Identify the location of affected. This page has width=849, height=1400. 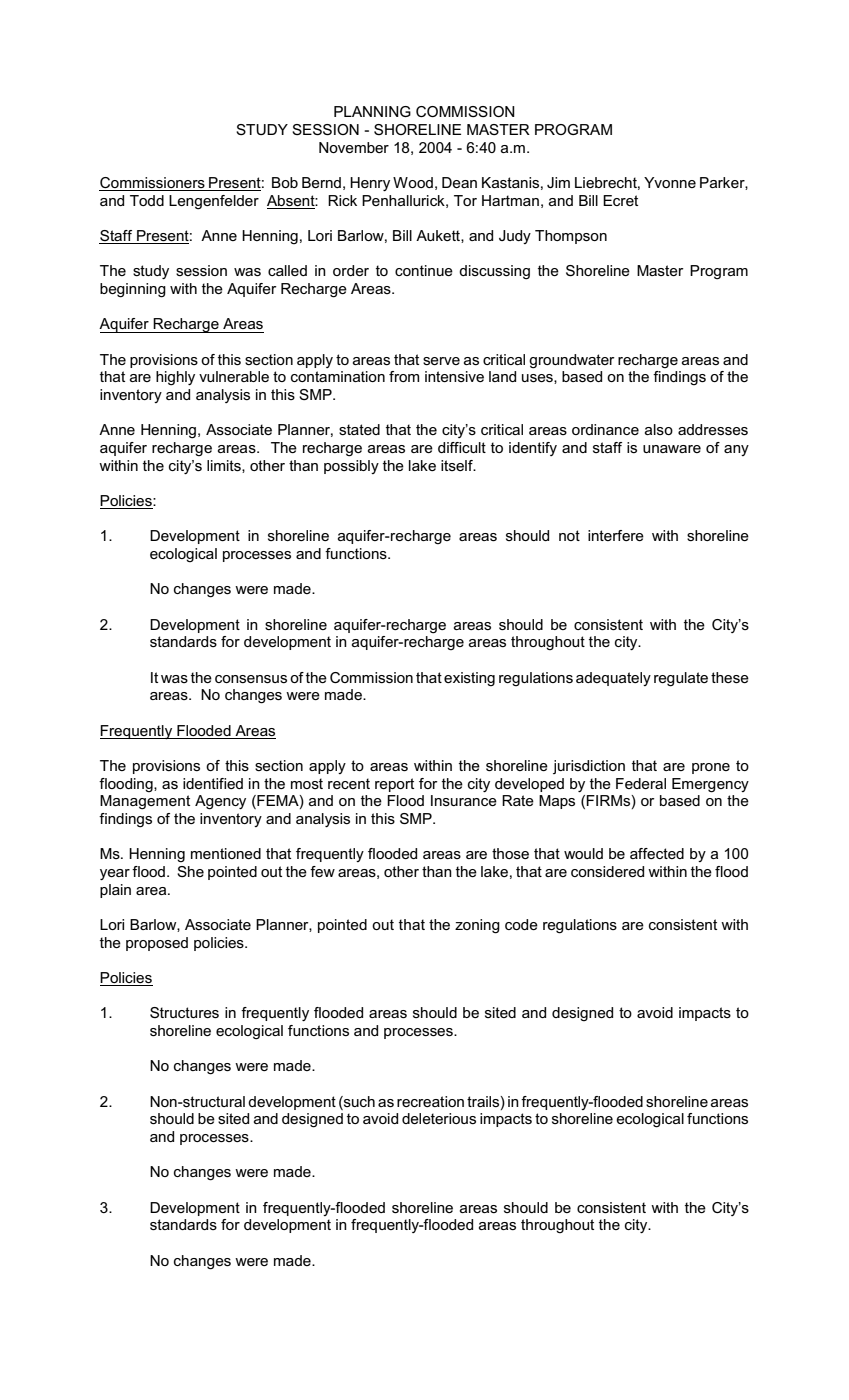
(657, 853).
